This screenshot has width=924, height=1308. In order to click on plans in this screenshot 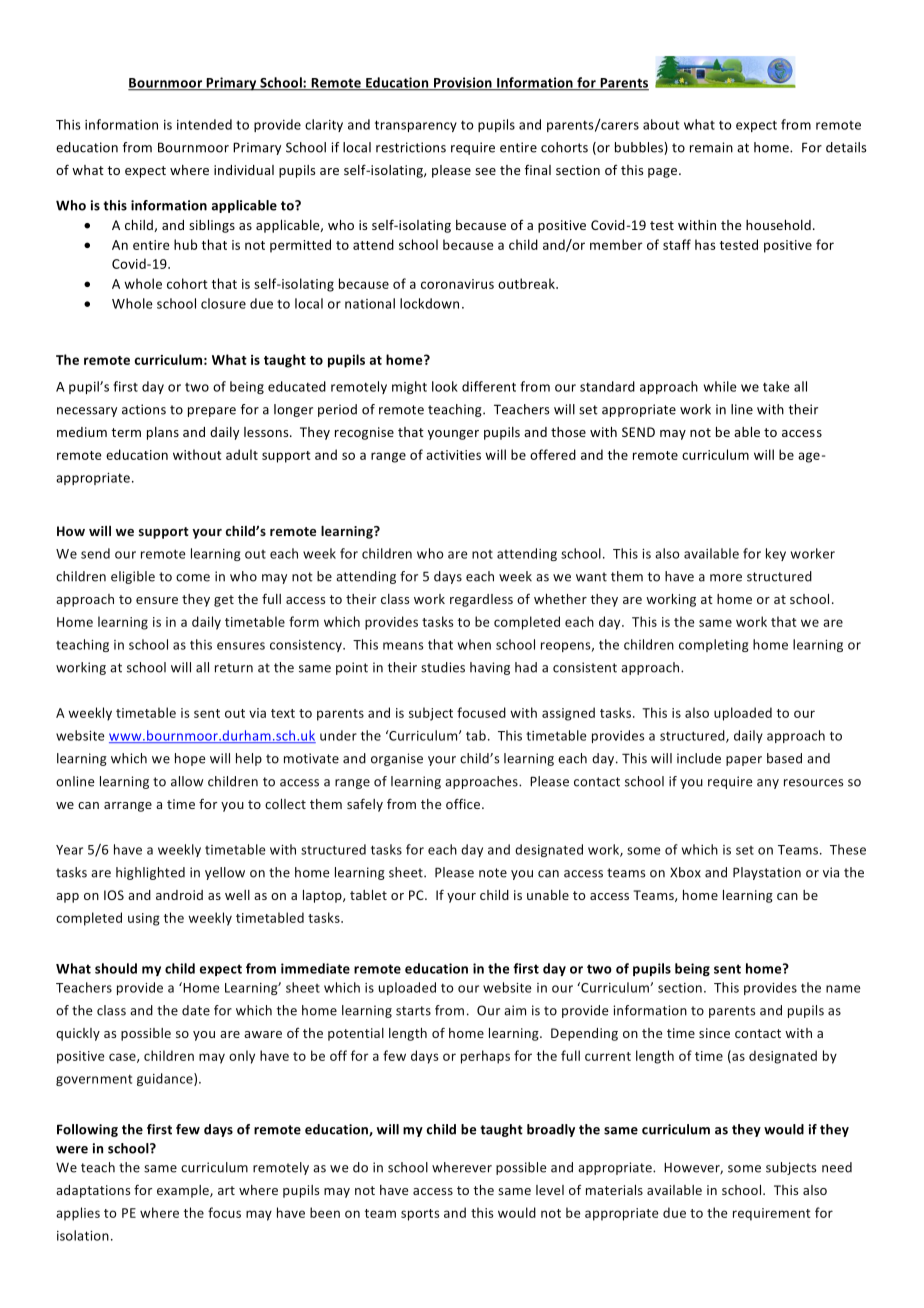, I will do `click(163, 433)`.
